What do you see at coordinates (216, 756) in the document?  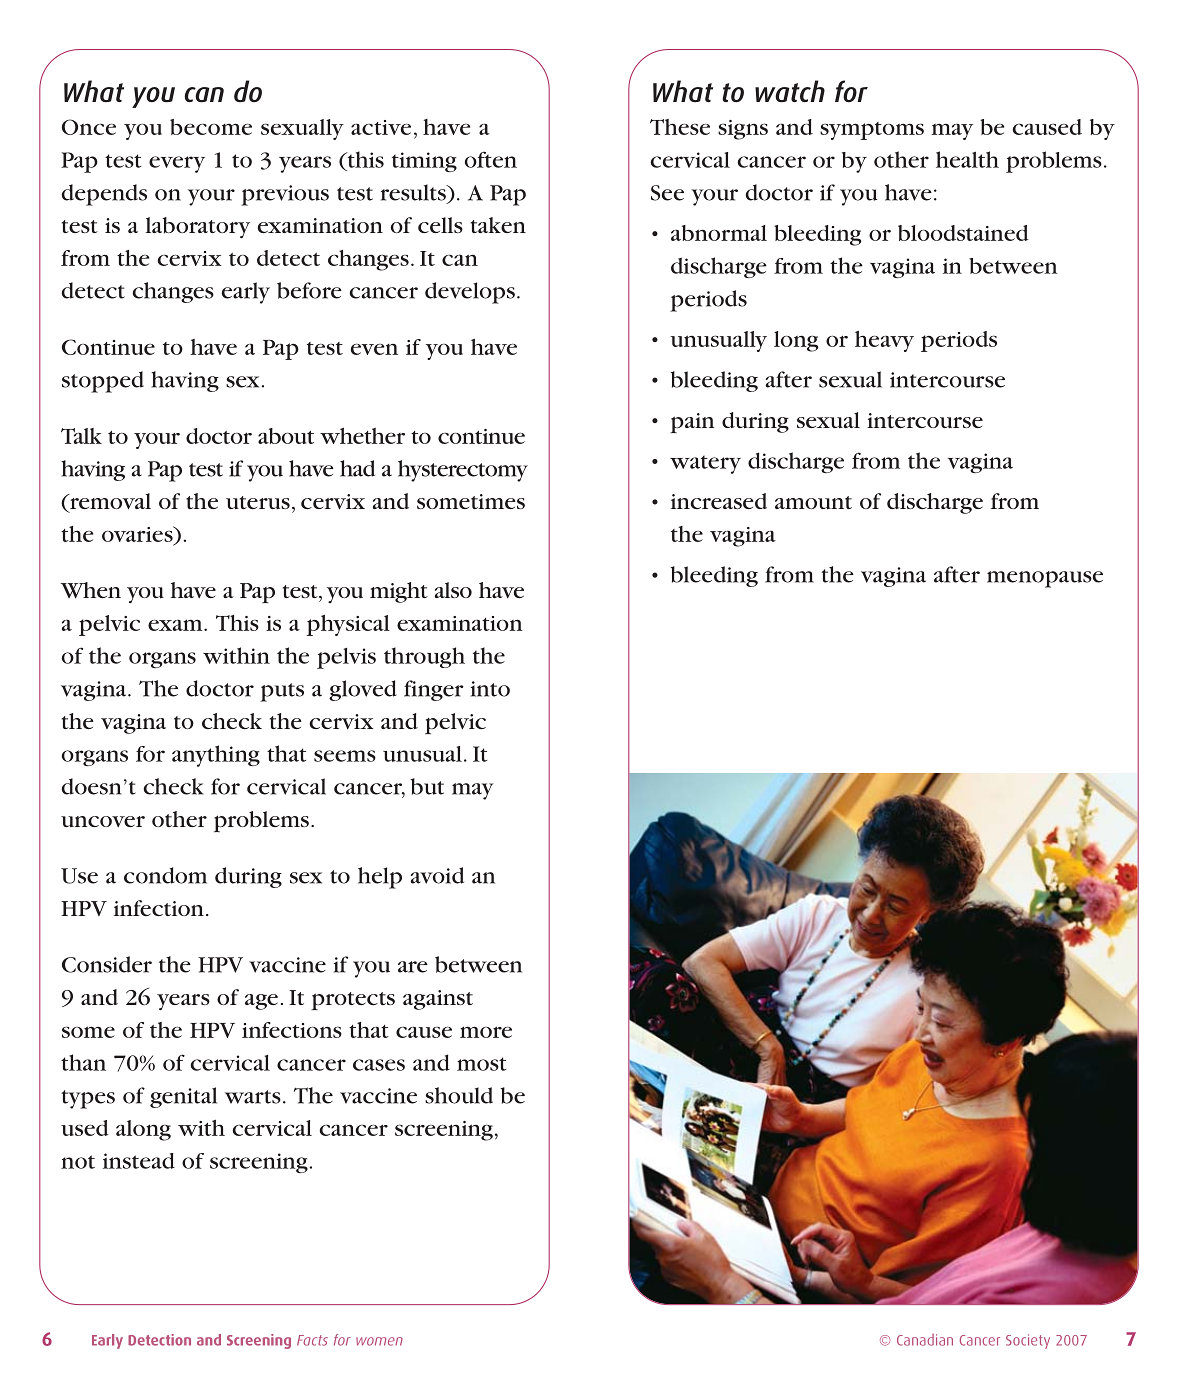 I see `anything` at bounding box center [216, 756].
